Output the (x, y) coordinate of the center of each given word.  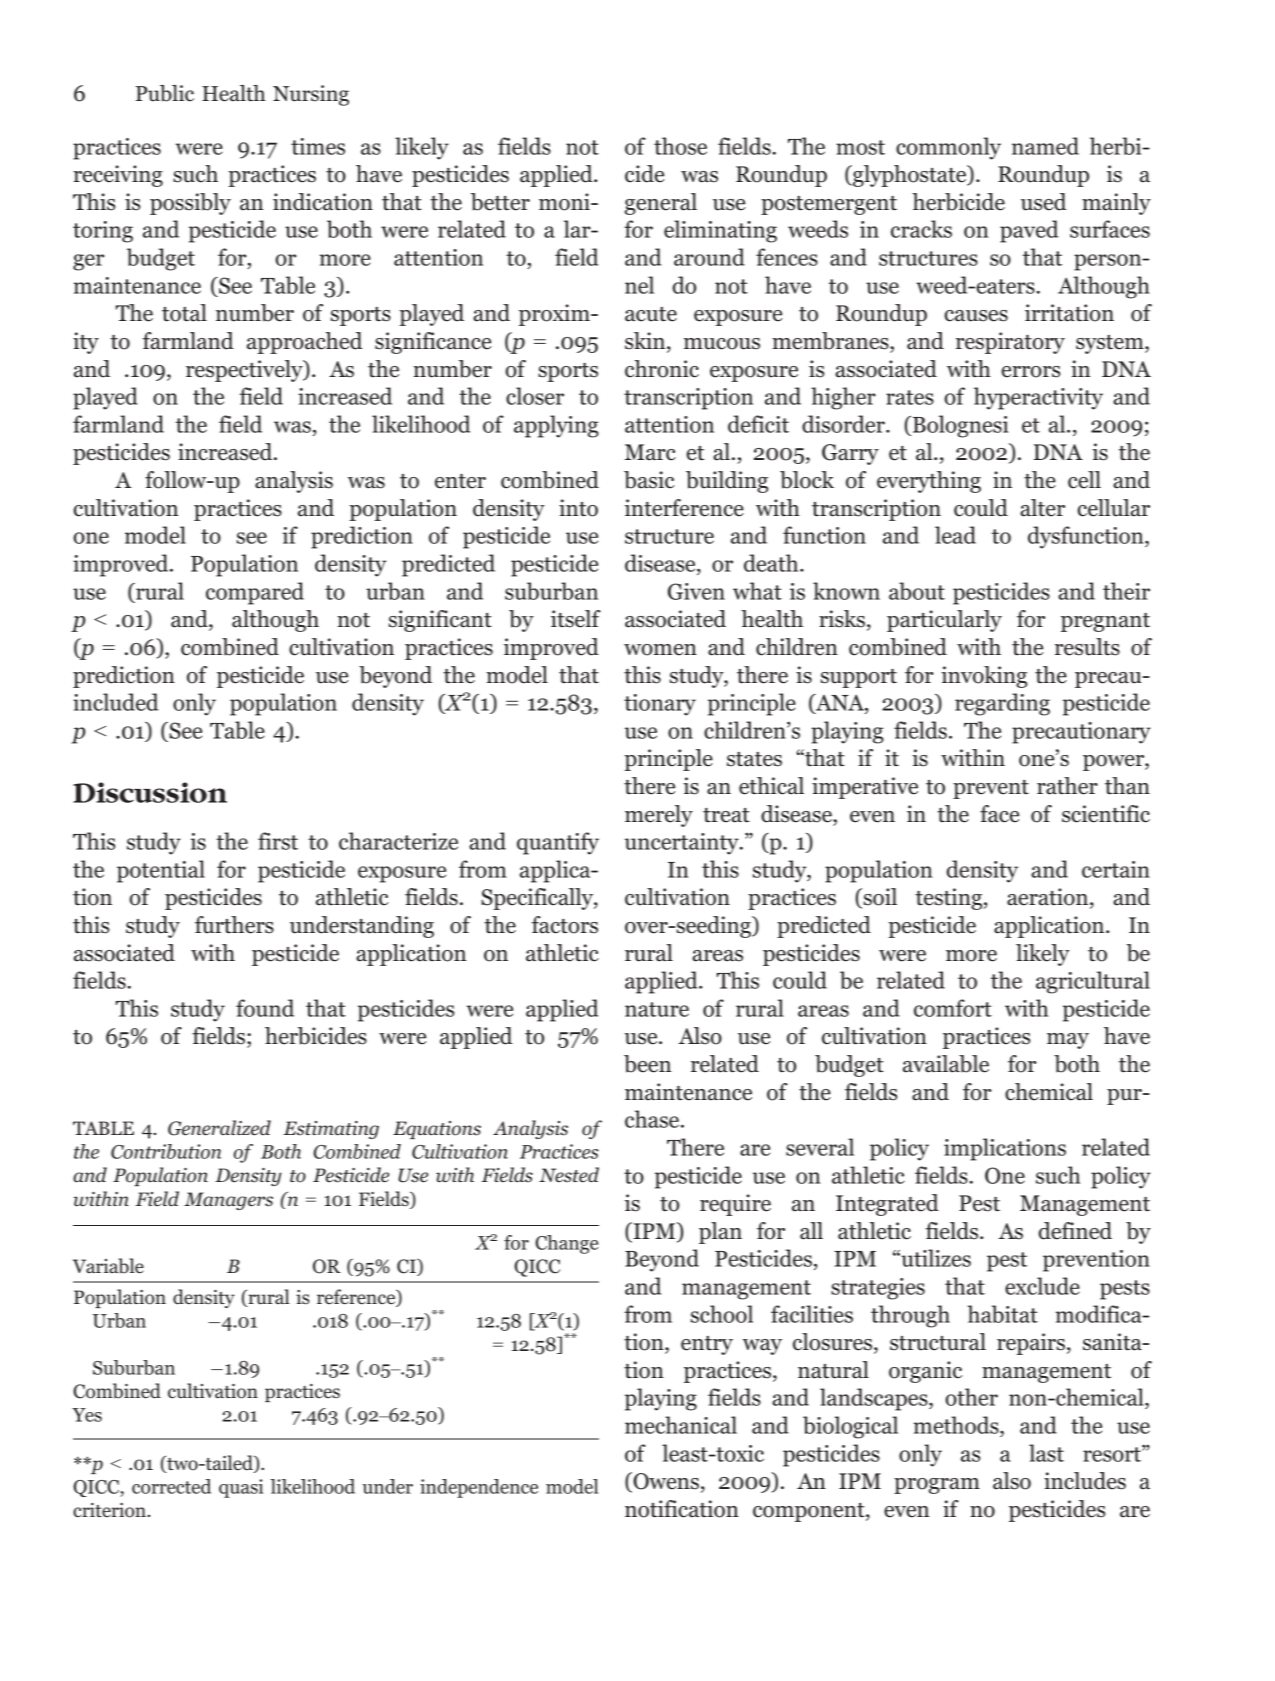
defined (1075, 1231)
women (660, 650)
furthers (234, 925)
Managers (228, 1201)
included (115, 702)
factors (565, 925)
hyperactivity (1038, 398)
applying (556, 426)
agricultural (1093, 982)
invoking (984, 677)
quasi (241, 1488)
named (1045, 146)
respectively (245, 371)
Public (165, 93)
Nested (569, 1175)
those (680, 146)
